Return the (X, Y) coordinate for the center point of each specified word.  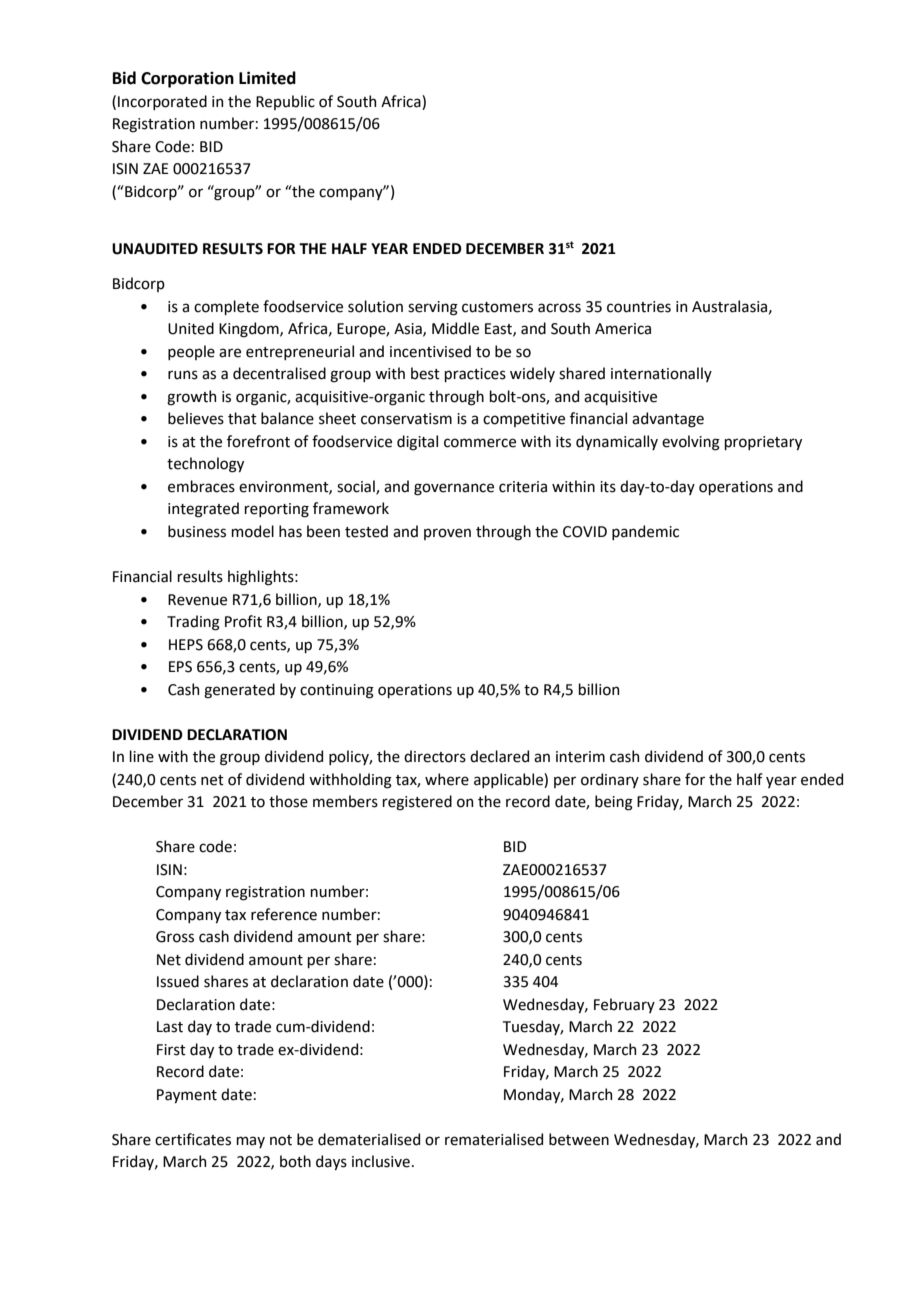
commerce (480, 443)
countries (639, 307)
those (288, 801)
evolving (691, 443)
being (614, 803)
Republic (285, 102)
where (447, 779)
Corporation (187, 80)
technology (205, 465)
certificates (193, 1139)
